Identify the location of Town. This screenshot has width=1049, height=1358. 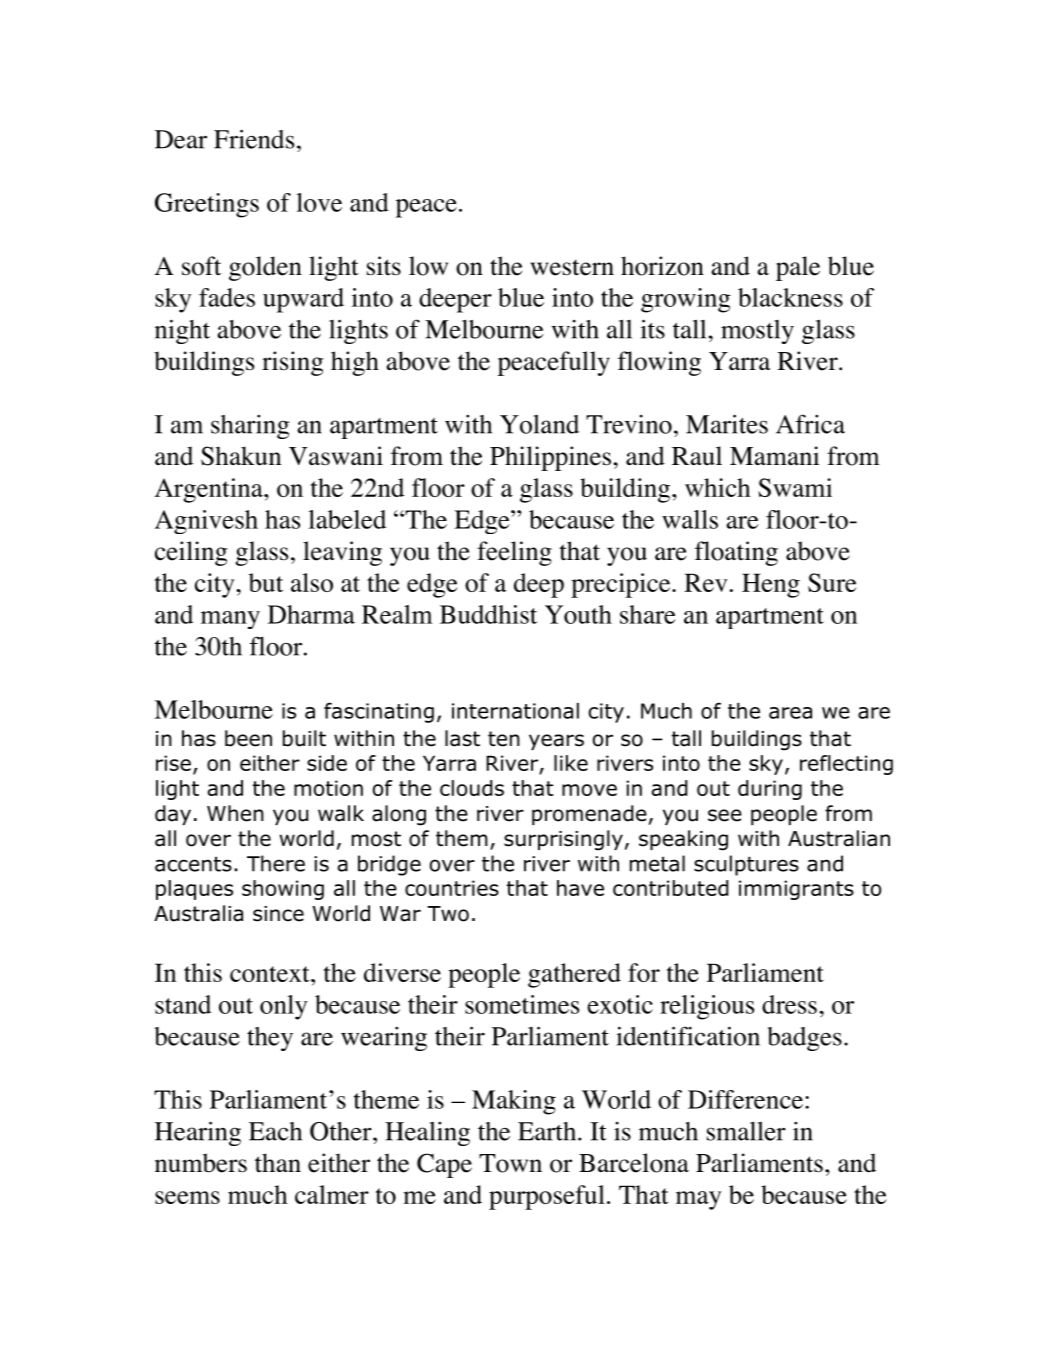
(510, 1163).
